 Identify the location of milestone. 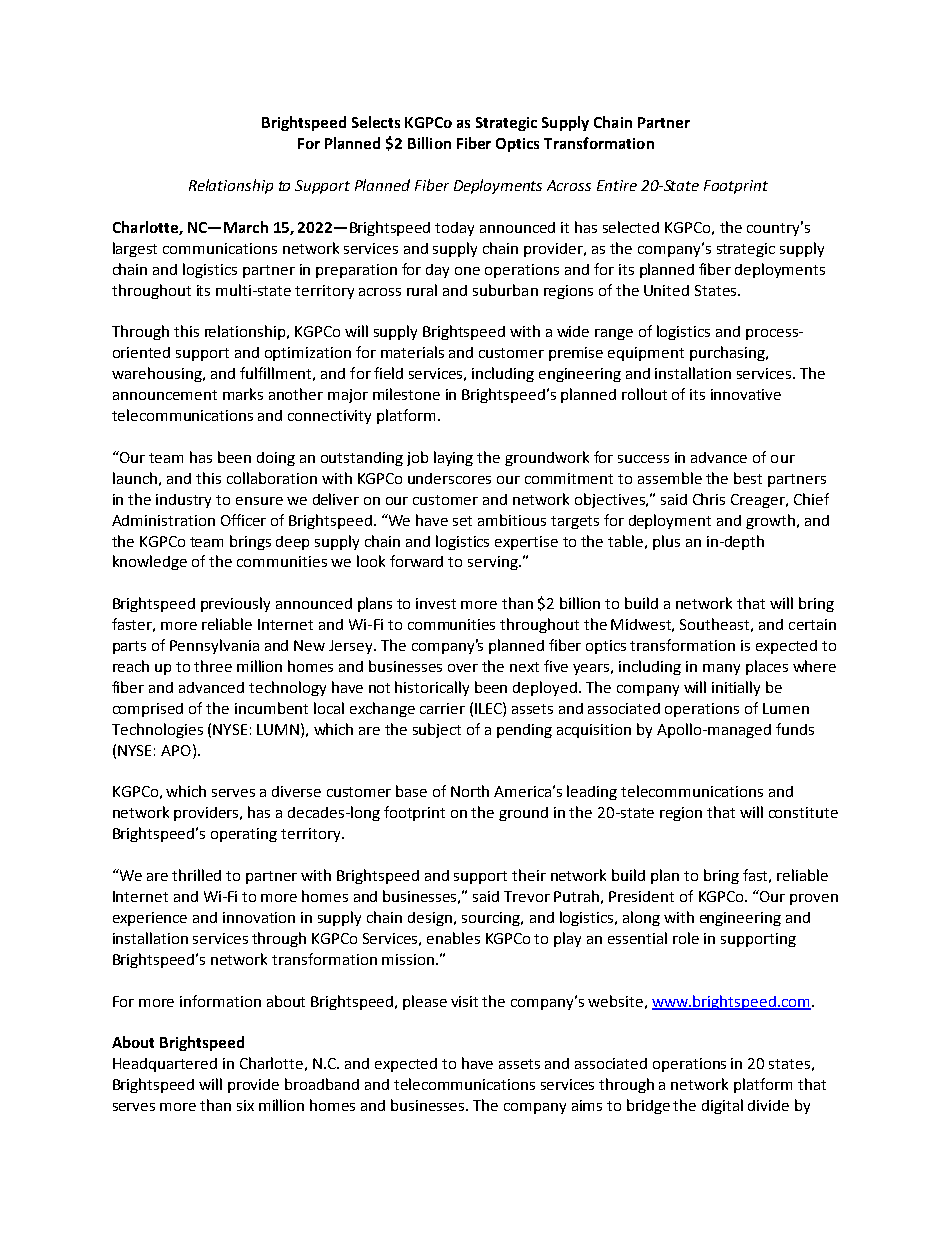
(406, 394).
